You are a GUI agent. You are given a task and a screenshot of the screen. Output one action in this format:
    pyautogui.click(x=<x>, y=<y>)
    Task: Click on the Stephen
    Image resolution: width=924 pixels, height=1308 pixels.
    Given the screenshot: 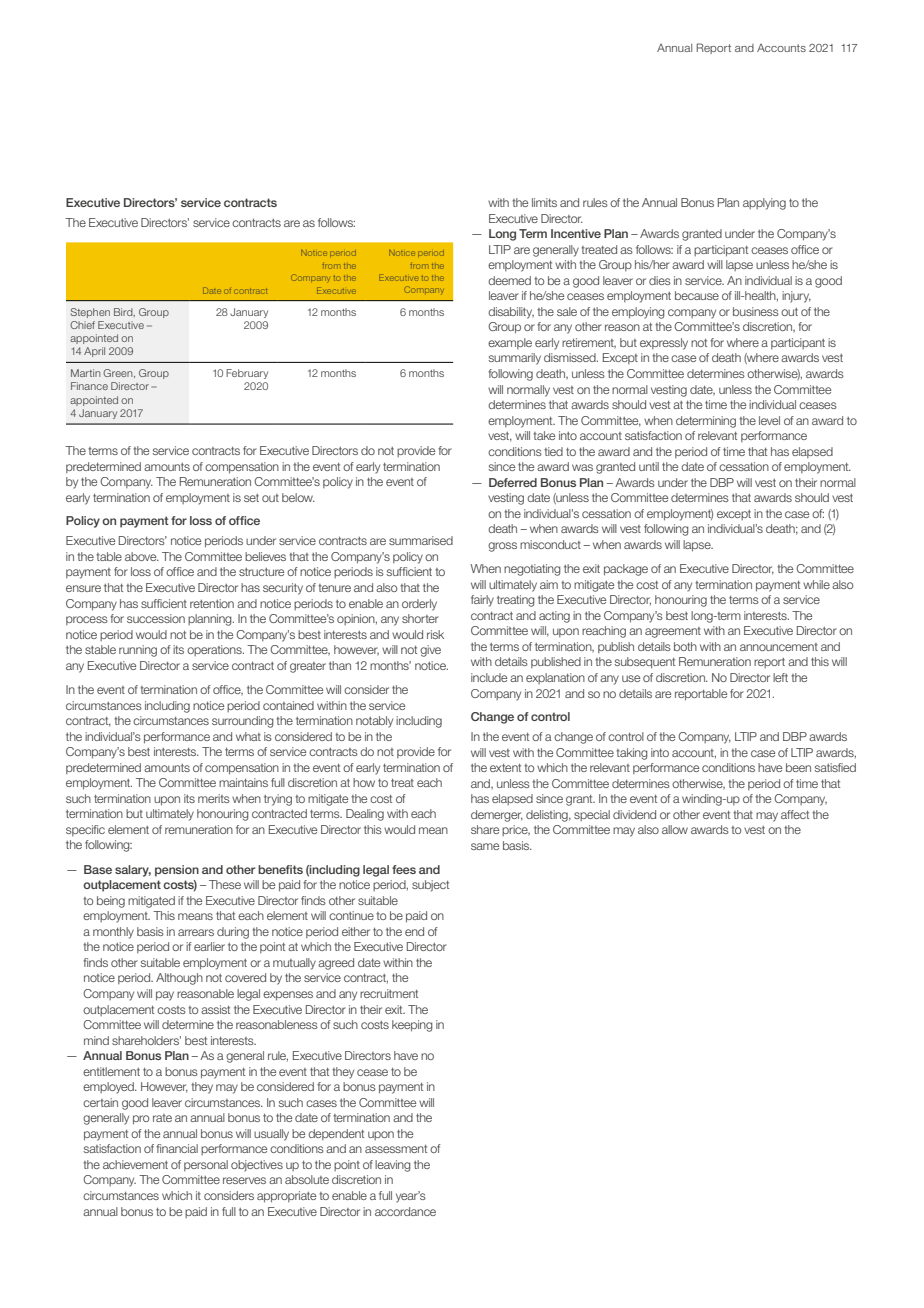 What is the action you would take?
    pyautogui.click(x=90, y=313)
